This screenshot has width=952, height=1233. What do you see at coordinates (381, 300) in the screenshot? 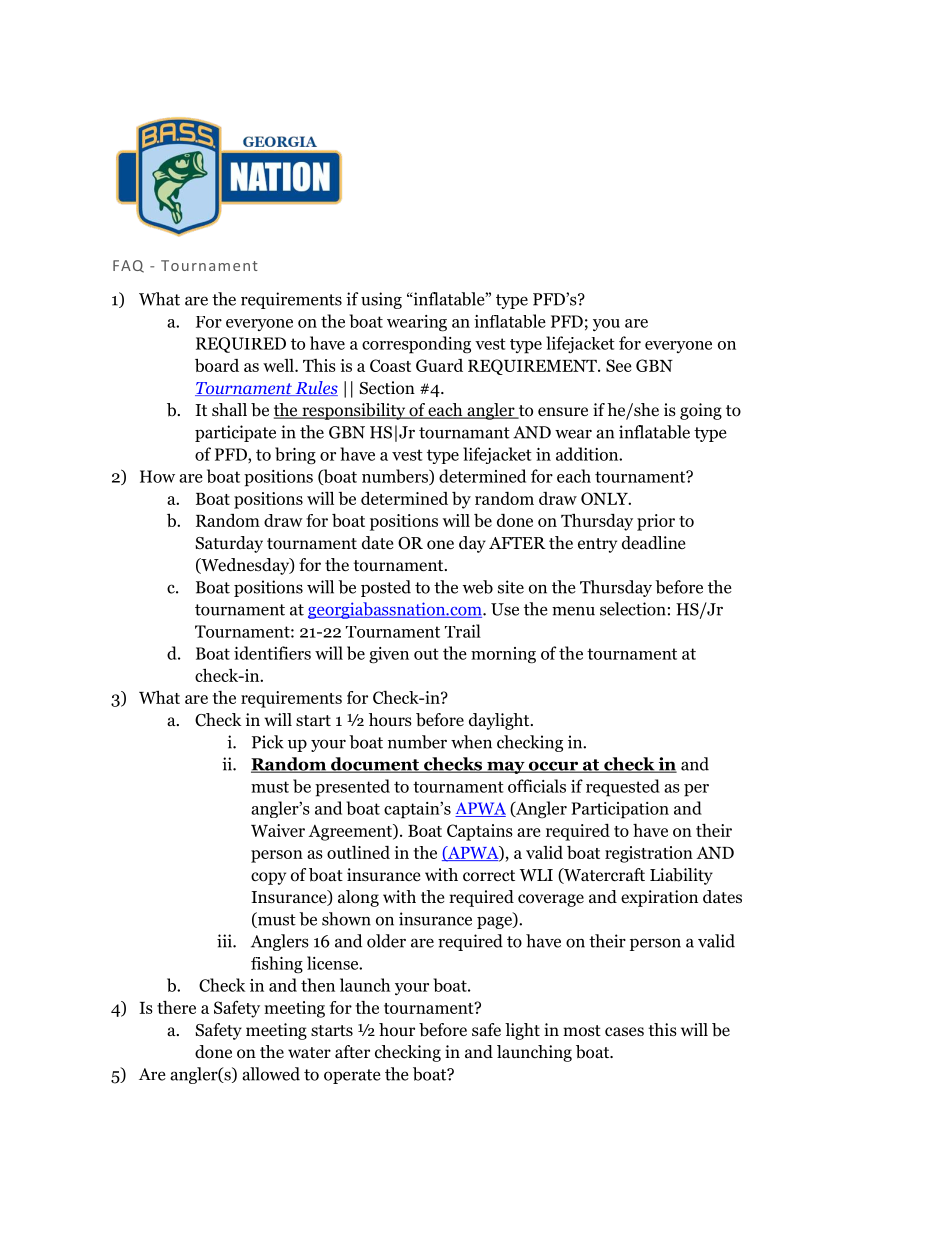
I see `using` at bounding box center [381, 300].
